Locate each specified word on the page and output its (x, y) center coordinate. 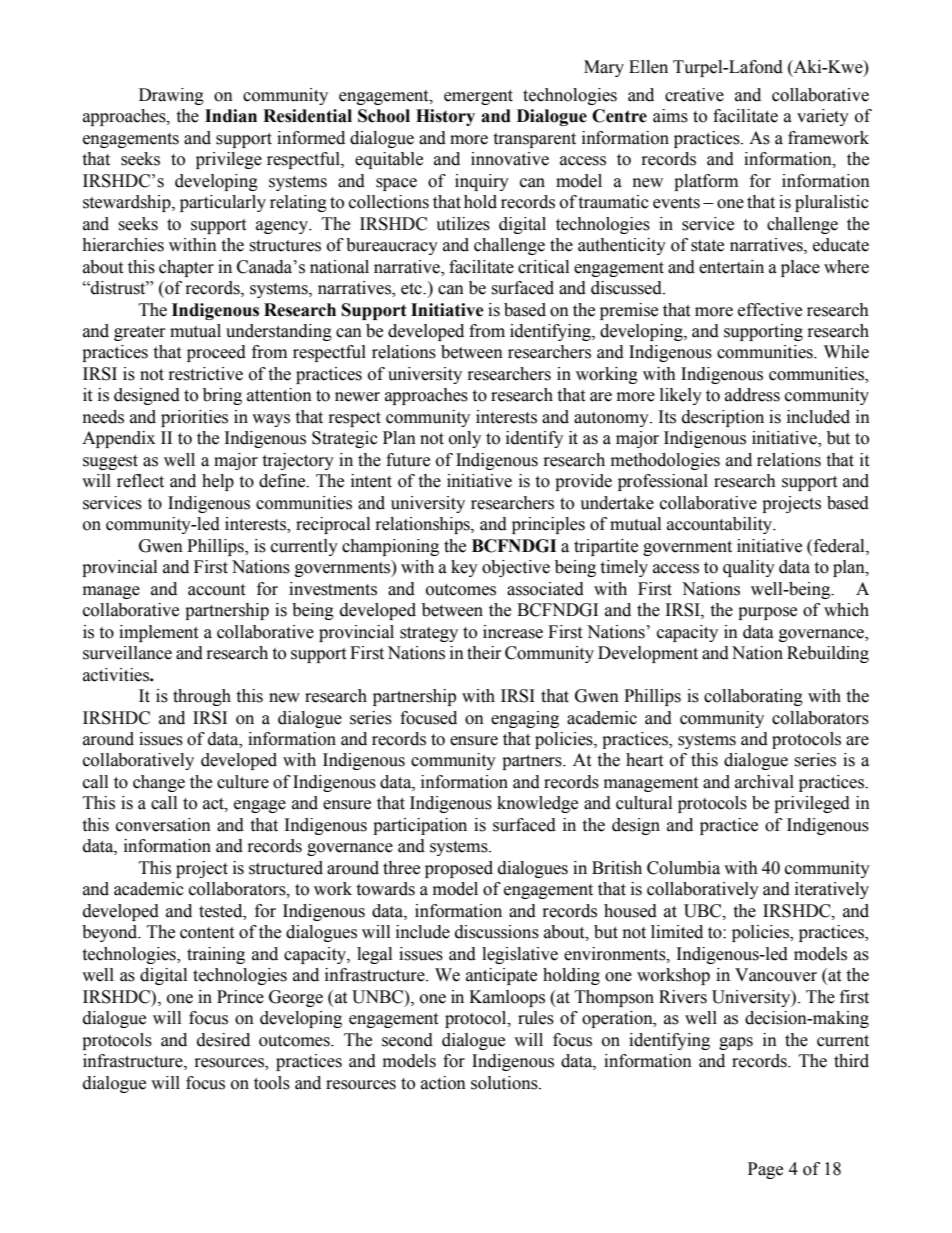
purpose (767, 613)
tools (272, 1083)
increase (513, 632)
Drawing (171, 96)
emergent (478, 97)
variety (823, 117)
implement (158, 633)
